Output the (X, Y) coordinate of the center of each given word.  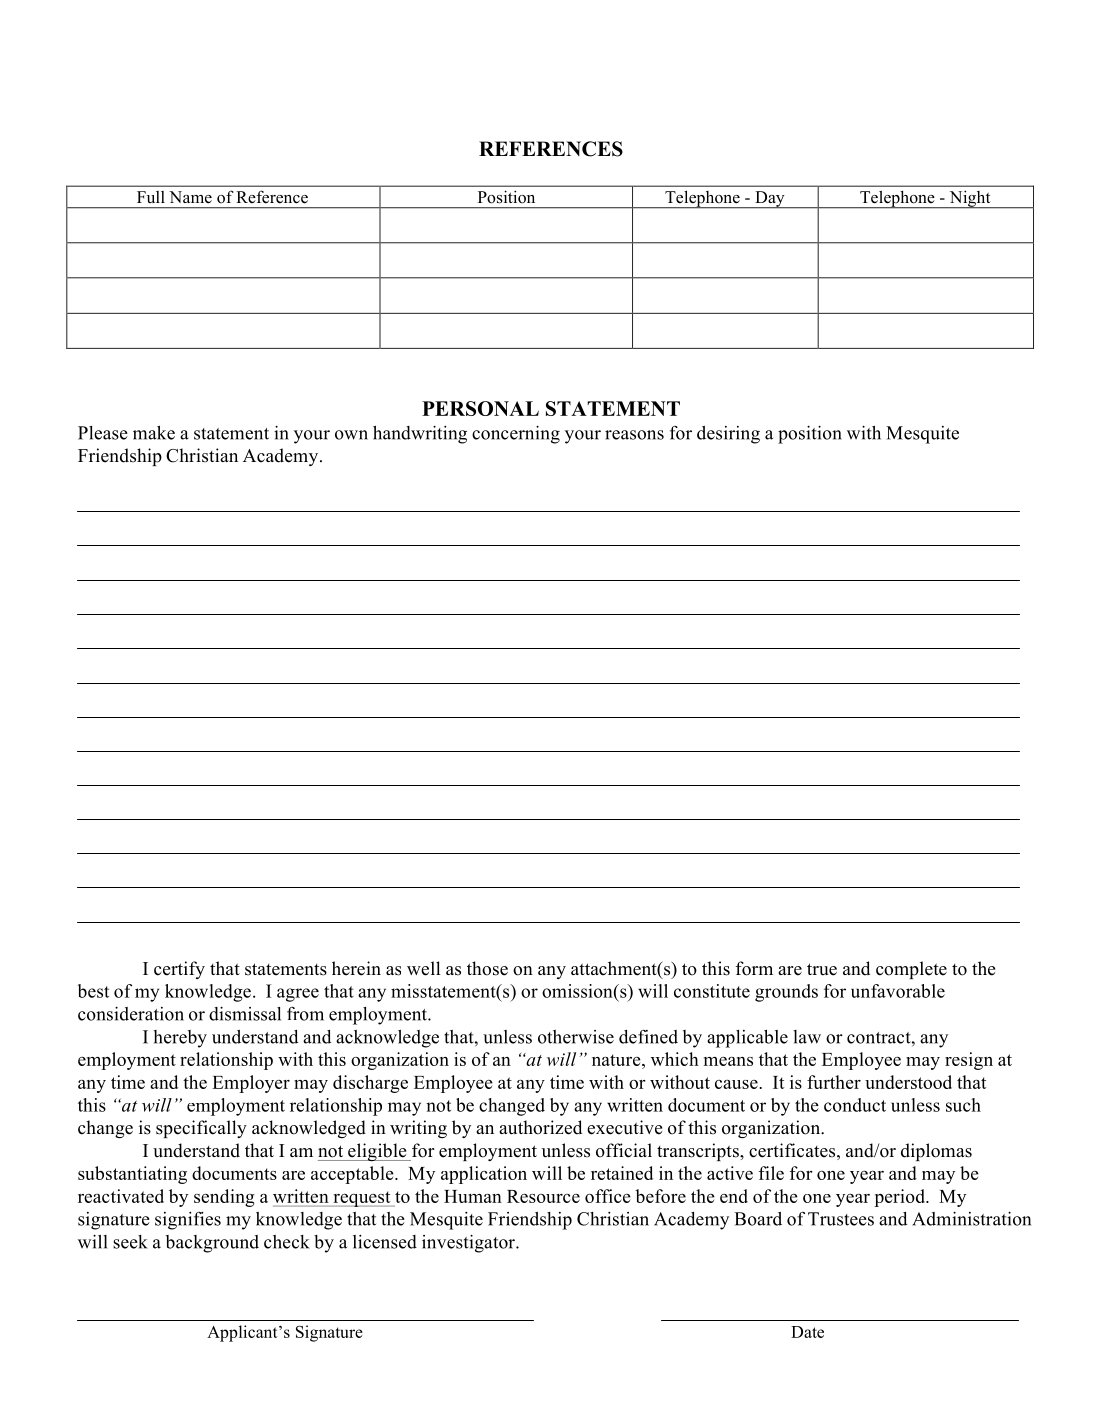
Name (190, 197)
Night (970, 199)
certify (179, 970)
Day (770, 200)
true (822, 969)
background (212, 1244)
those (487, 968)
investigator (469, 1244)
